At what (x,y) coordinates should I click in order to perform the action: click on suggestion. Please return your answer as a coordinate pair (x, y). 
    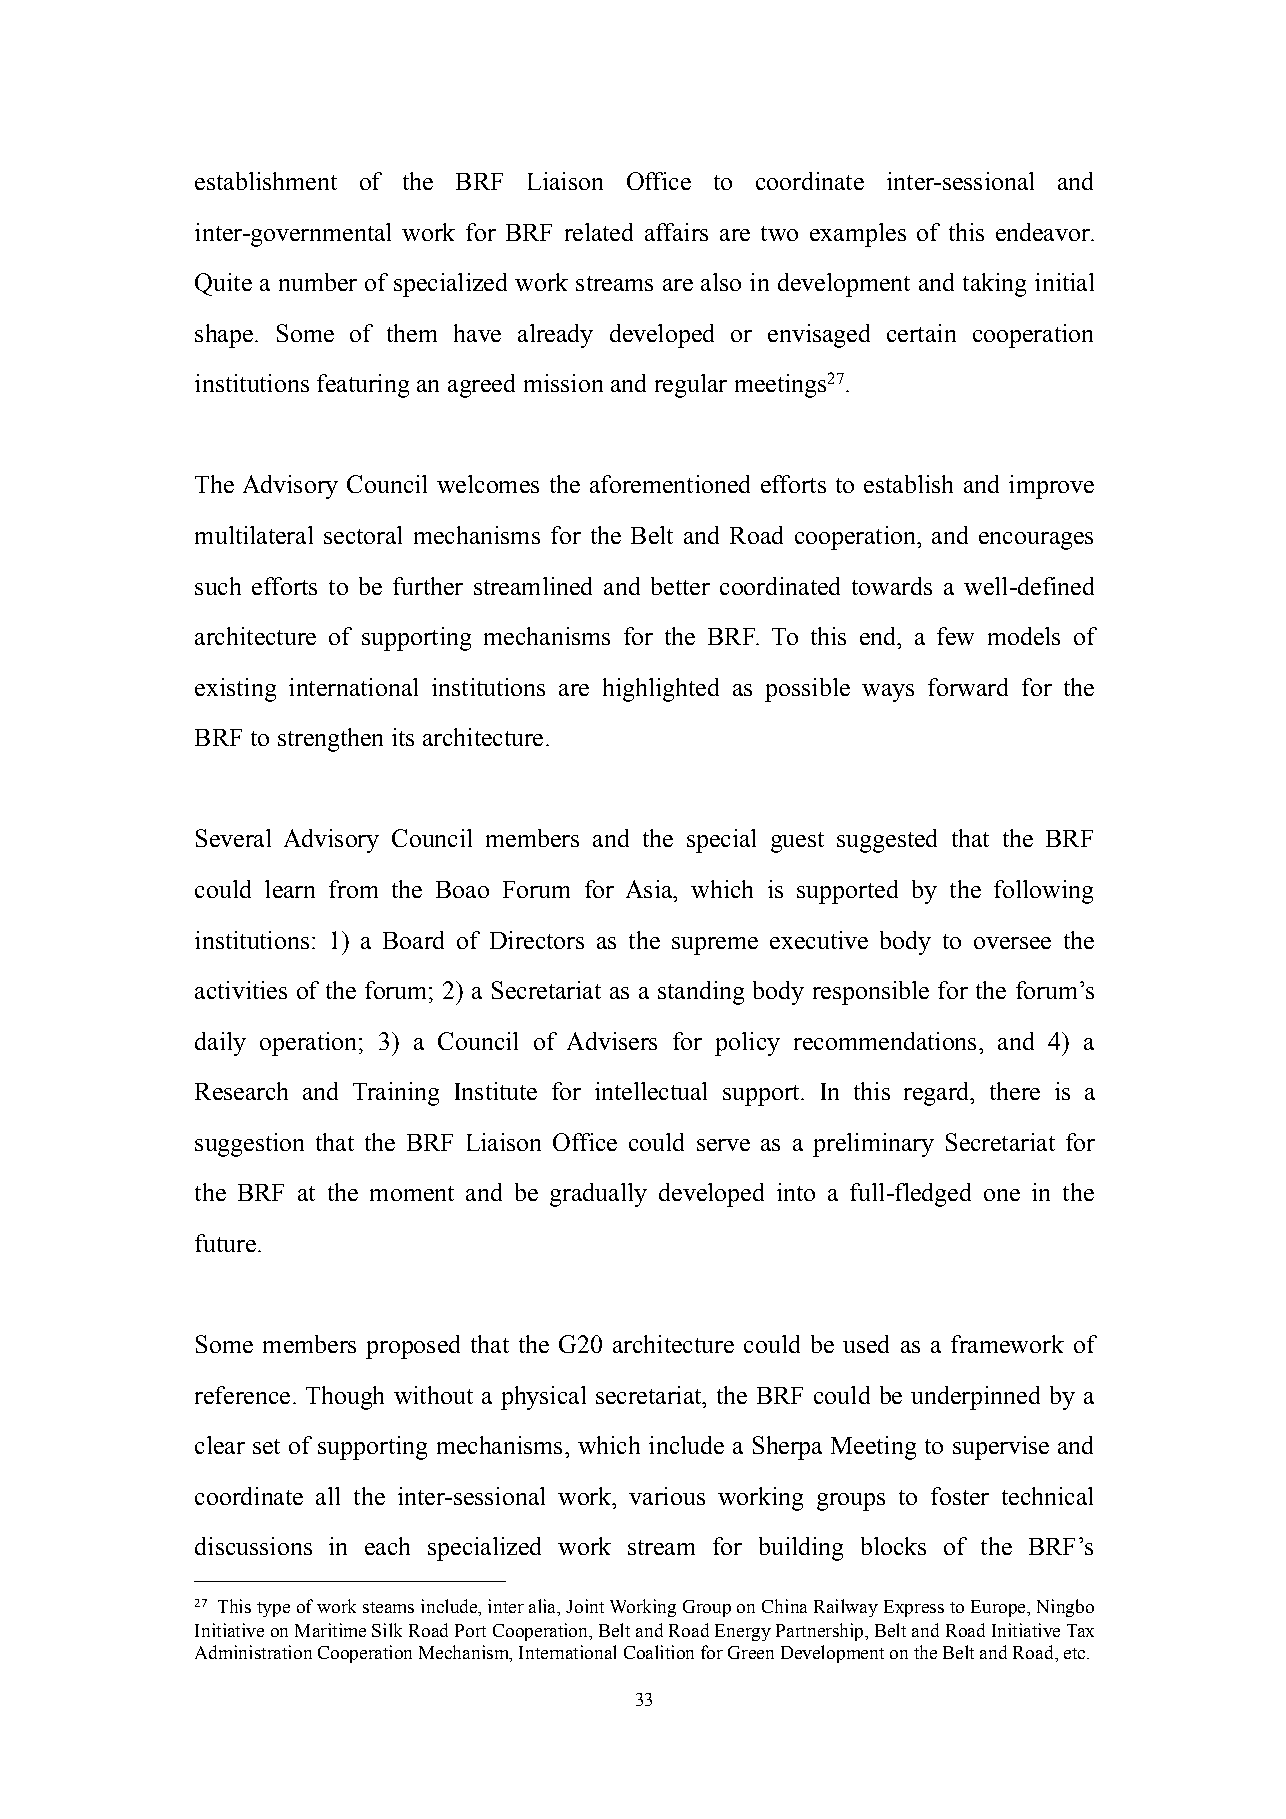
    Looking at the image, I should click on (249, 1145).
